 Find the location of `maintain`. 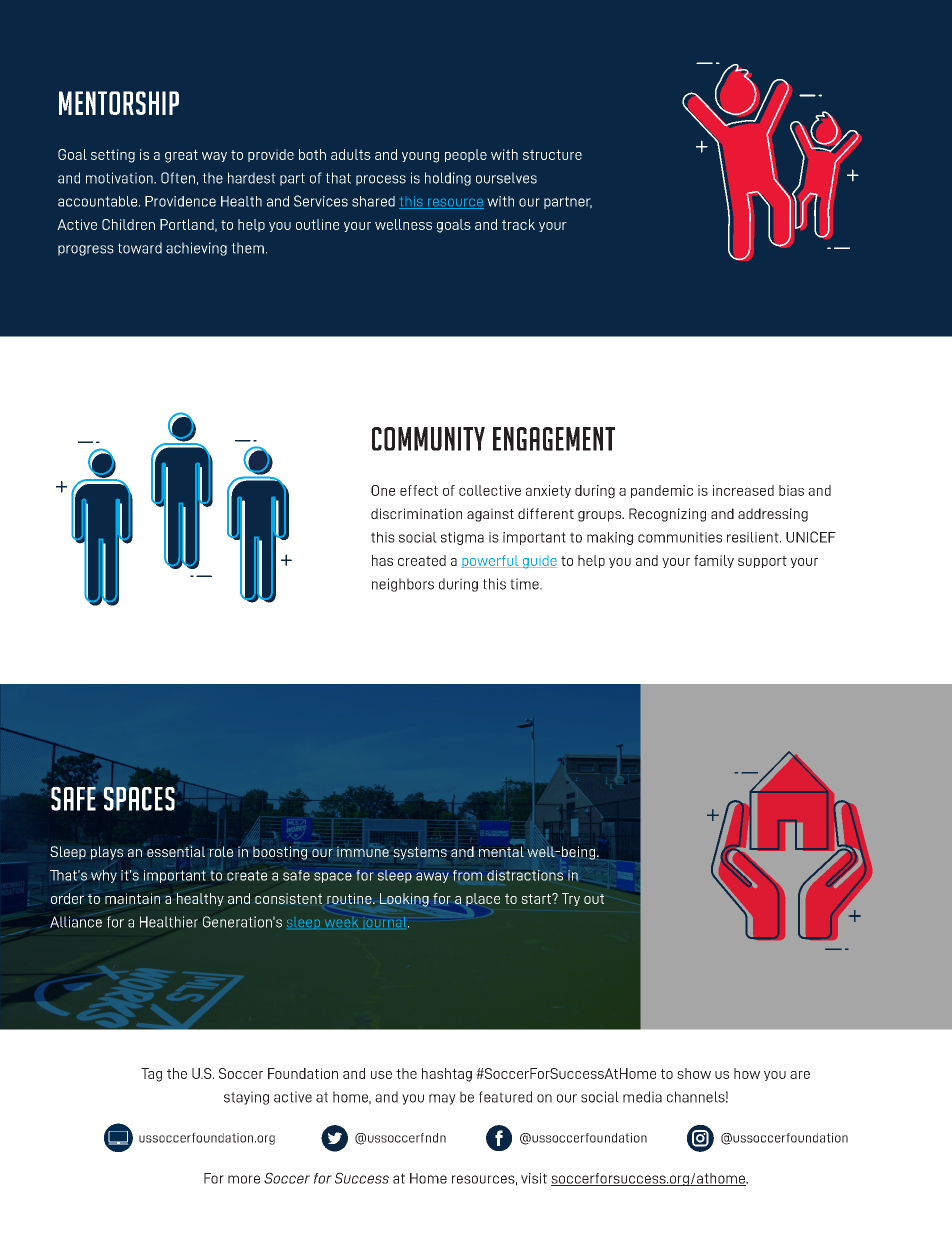

maintain is located at coordinates (132, 898).
